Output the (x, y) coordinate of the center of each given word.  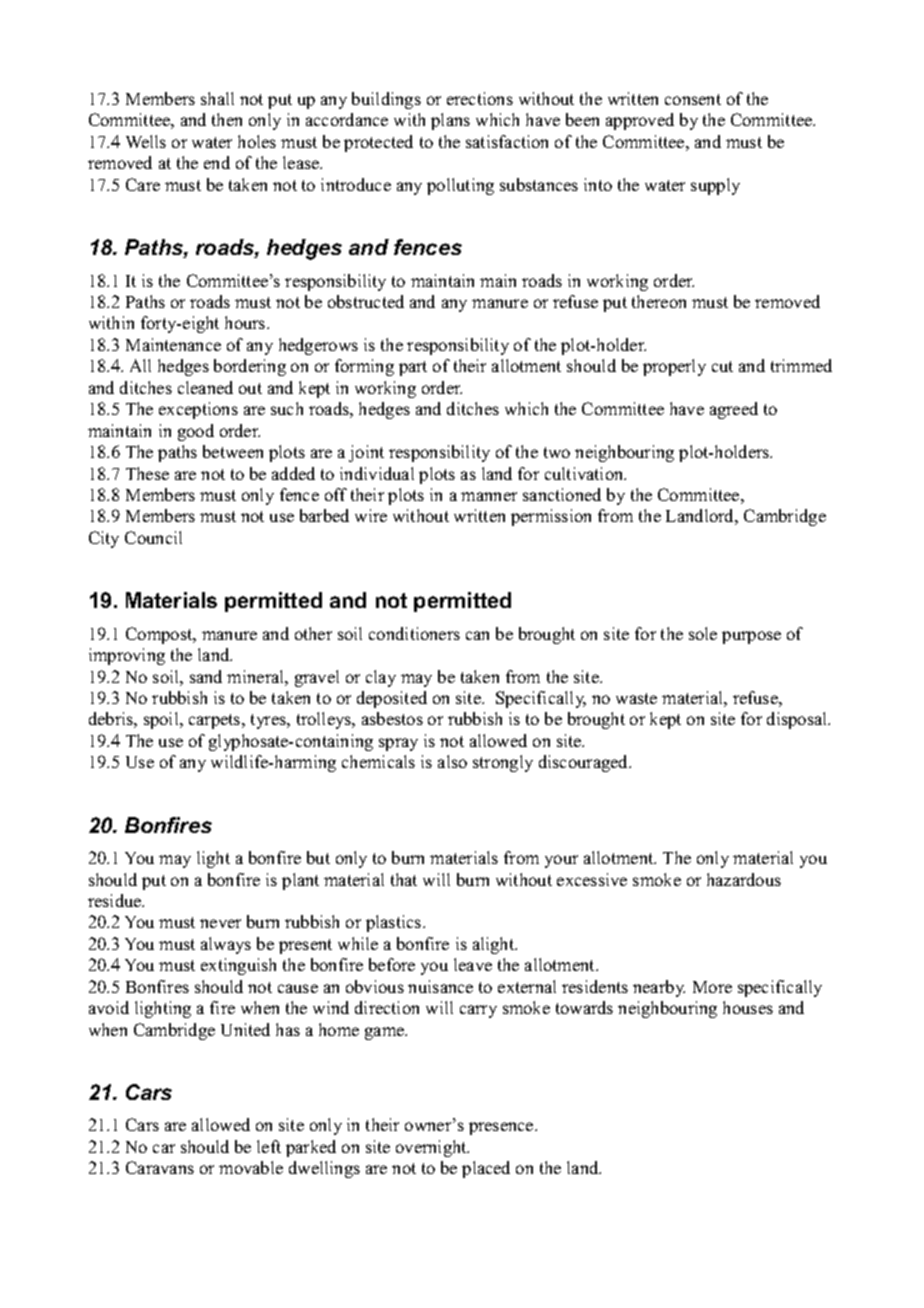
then (227, 119)
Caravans (160, 1167)
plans (450, 121)
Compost (160, 635)
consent (693, 99)
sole (703, 633)
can (477, 635)
